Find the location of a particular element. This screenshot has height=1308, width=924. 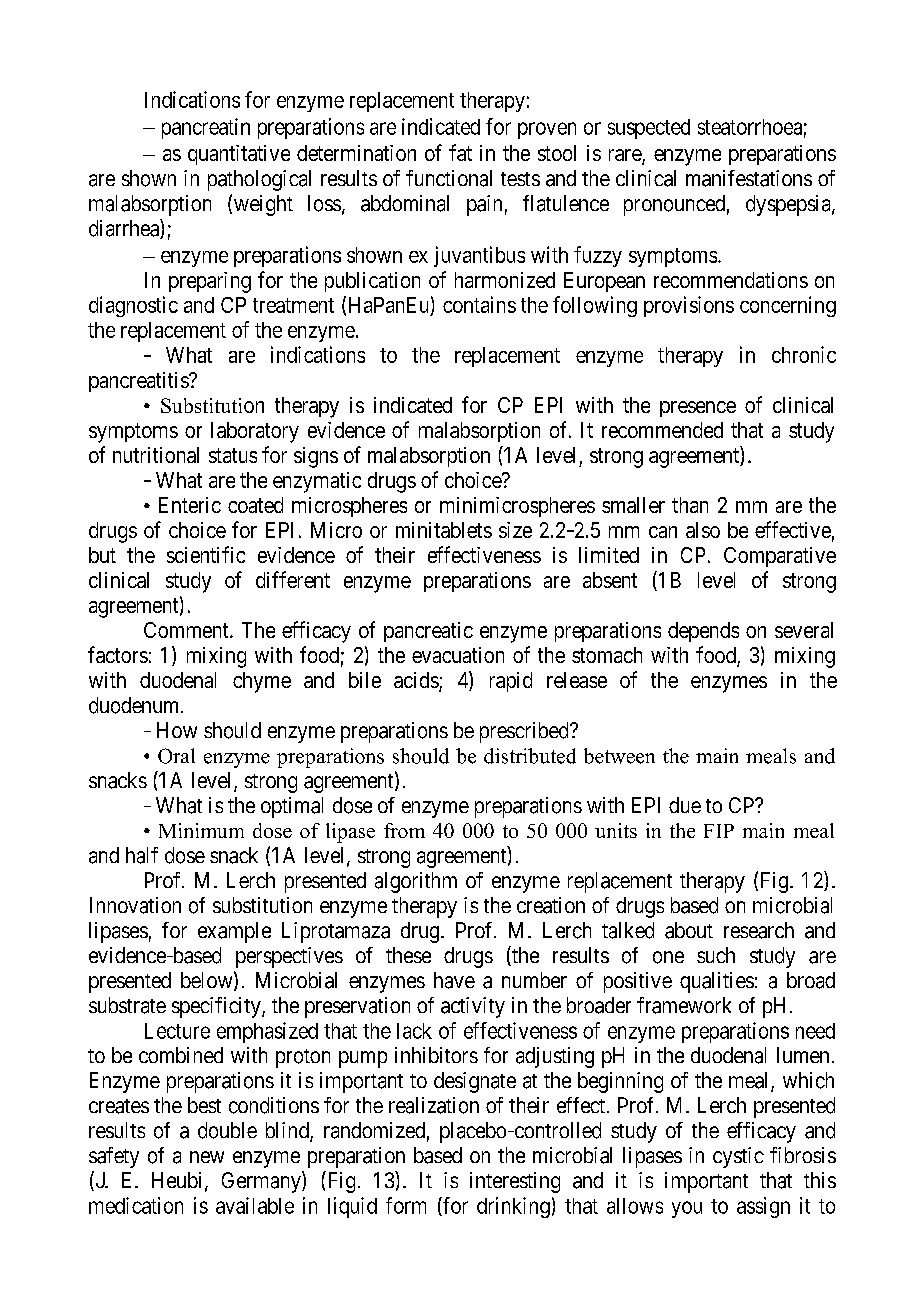

laboratory is located at coordinates (255, 432).
